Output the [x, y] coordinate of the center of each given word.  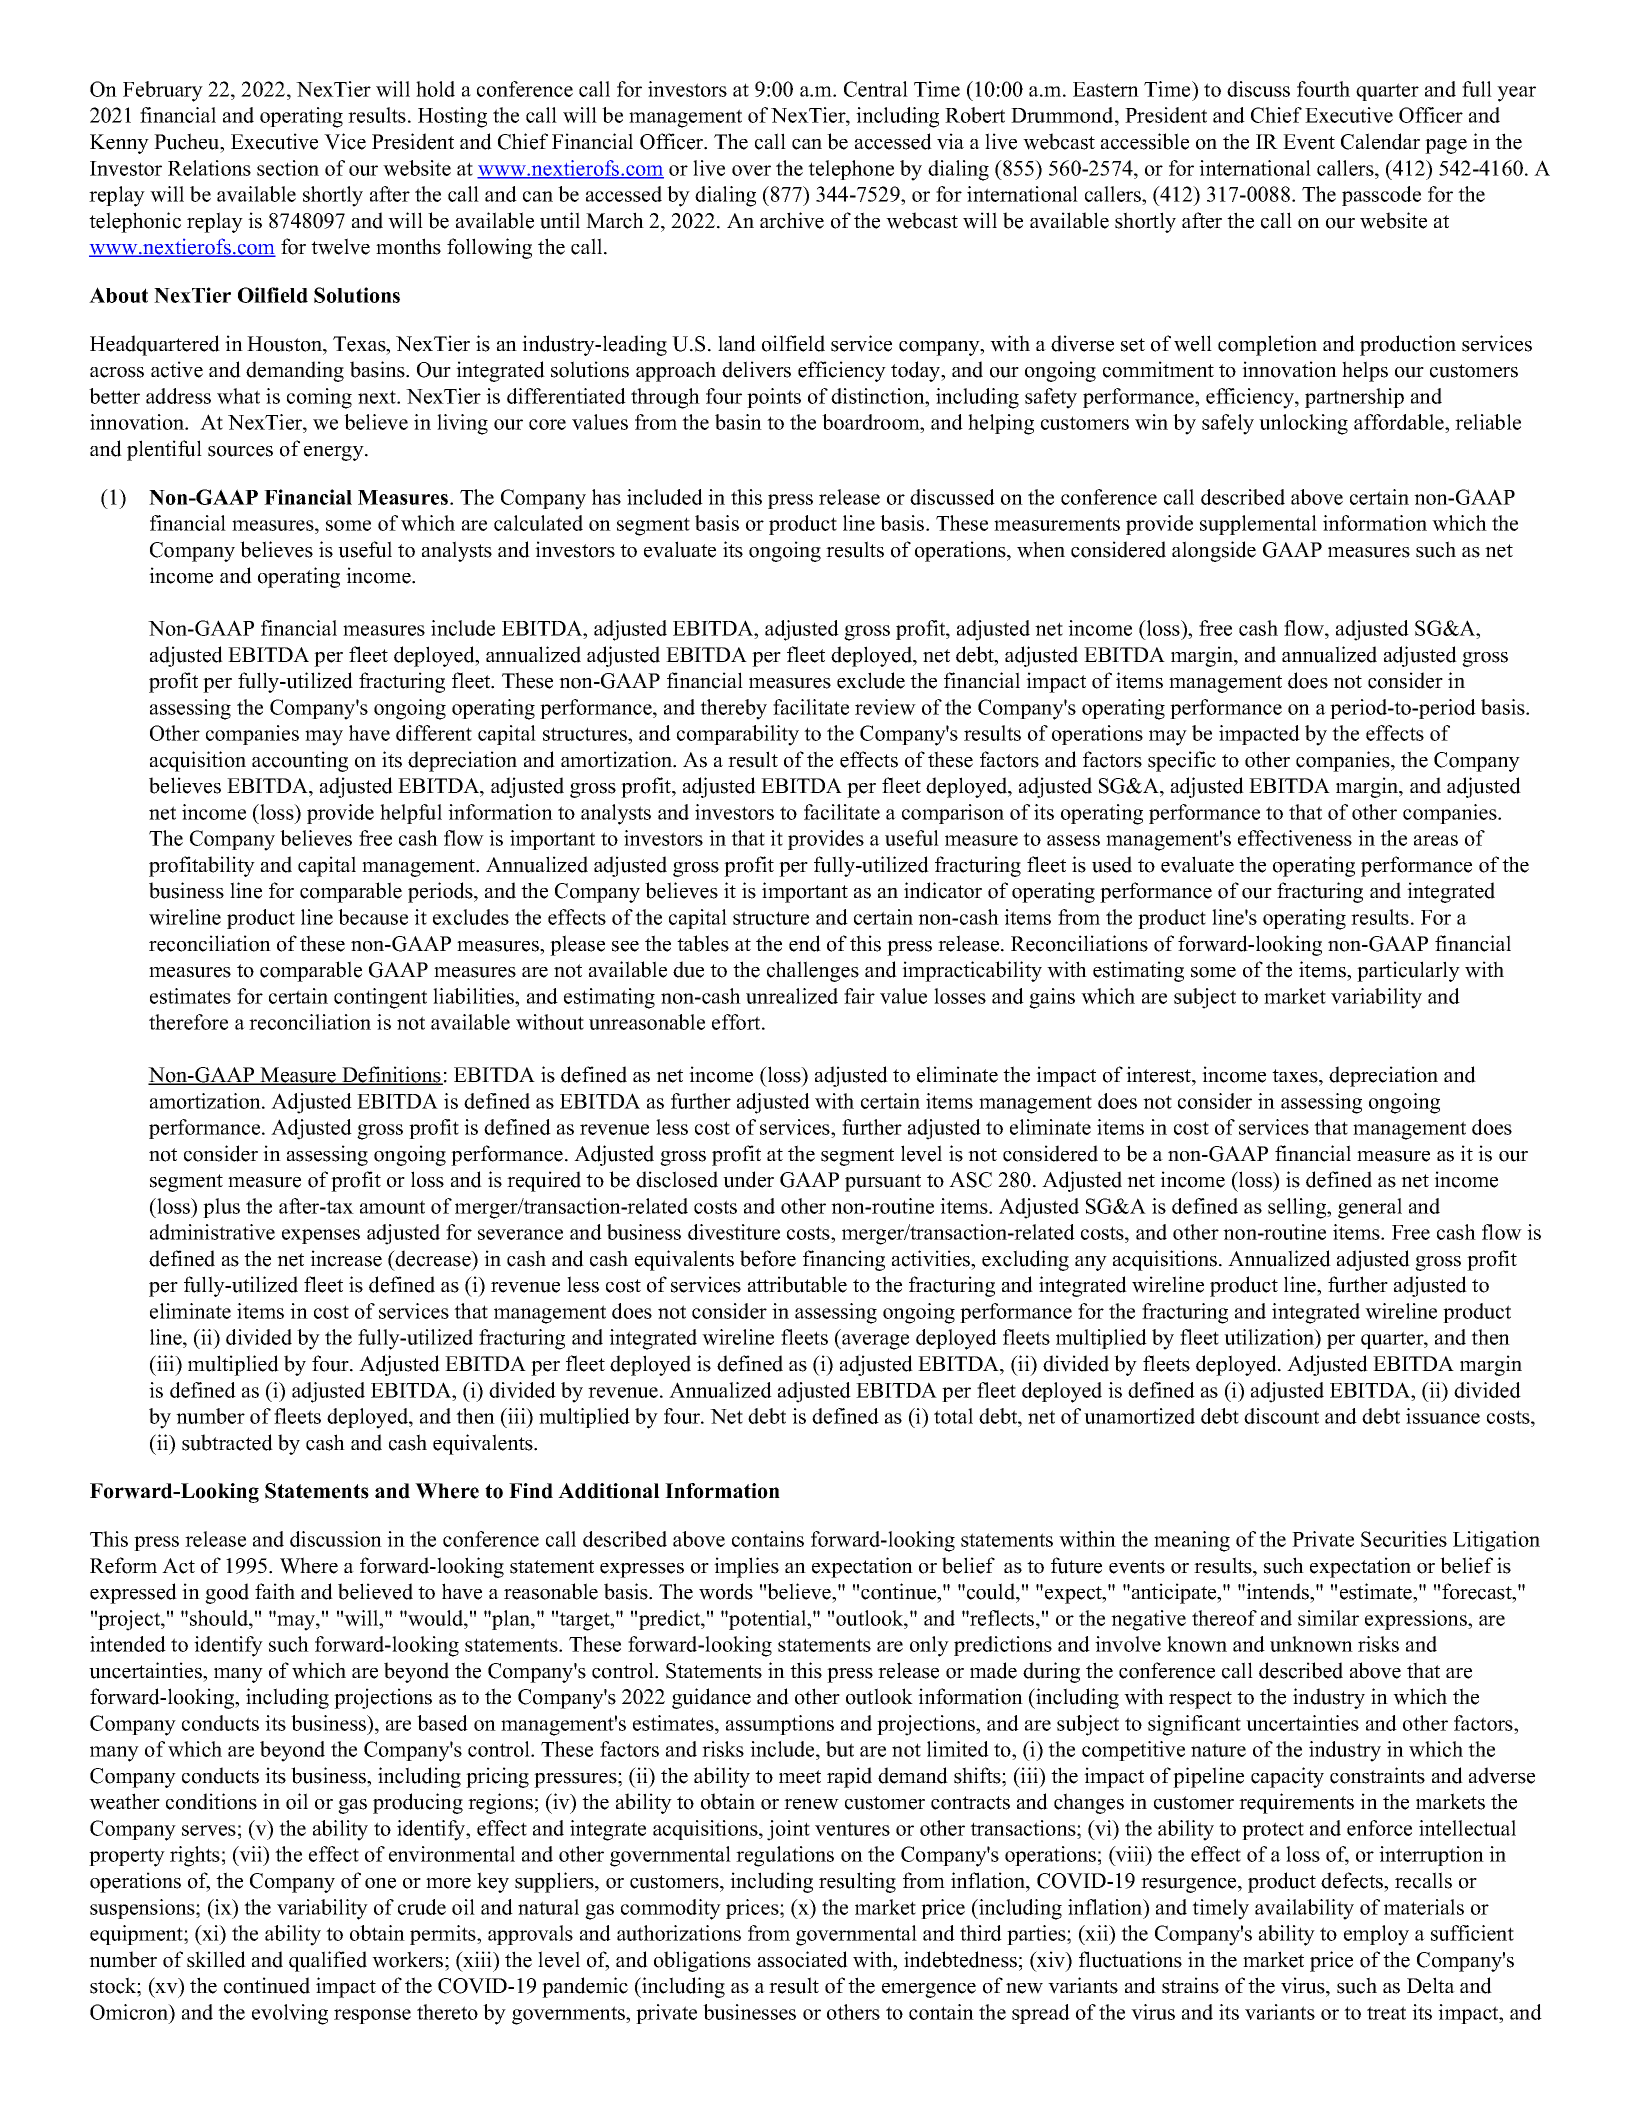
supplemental [1258, 525]
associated [803, 1959]
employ [1376, 1935]
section [288, 168]
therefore [188, 1022]
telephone [851, 170]
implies [746, 1567]
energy [335, 453]
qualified [328, 1961]
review [885, 707]
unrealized [792, 996]
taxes [1296, 1076]
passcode [1381, 196]
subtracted [227, 1442]
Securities [1404, 1539]
